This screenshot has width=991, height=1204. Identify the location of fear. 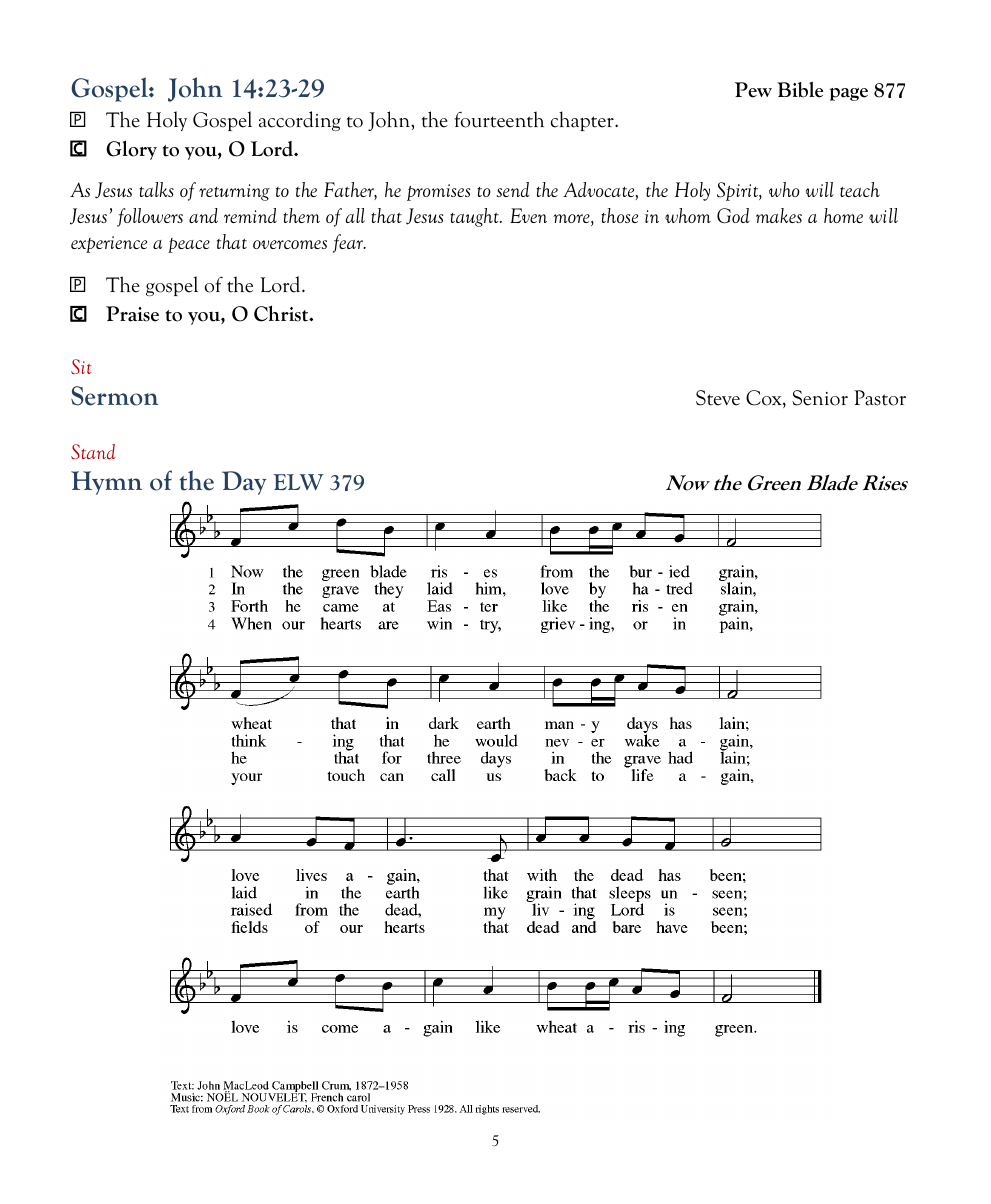
(349, 243).
